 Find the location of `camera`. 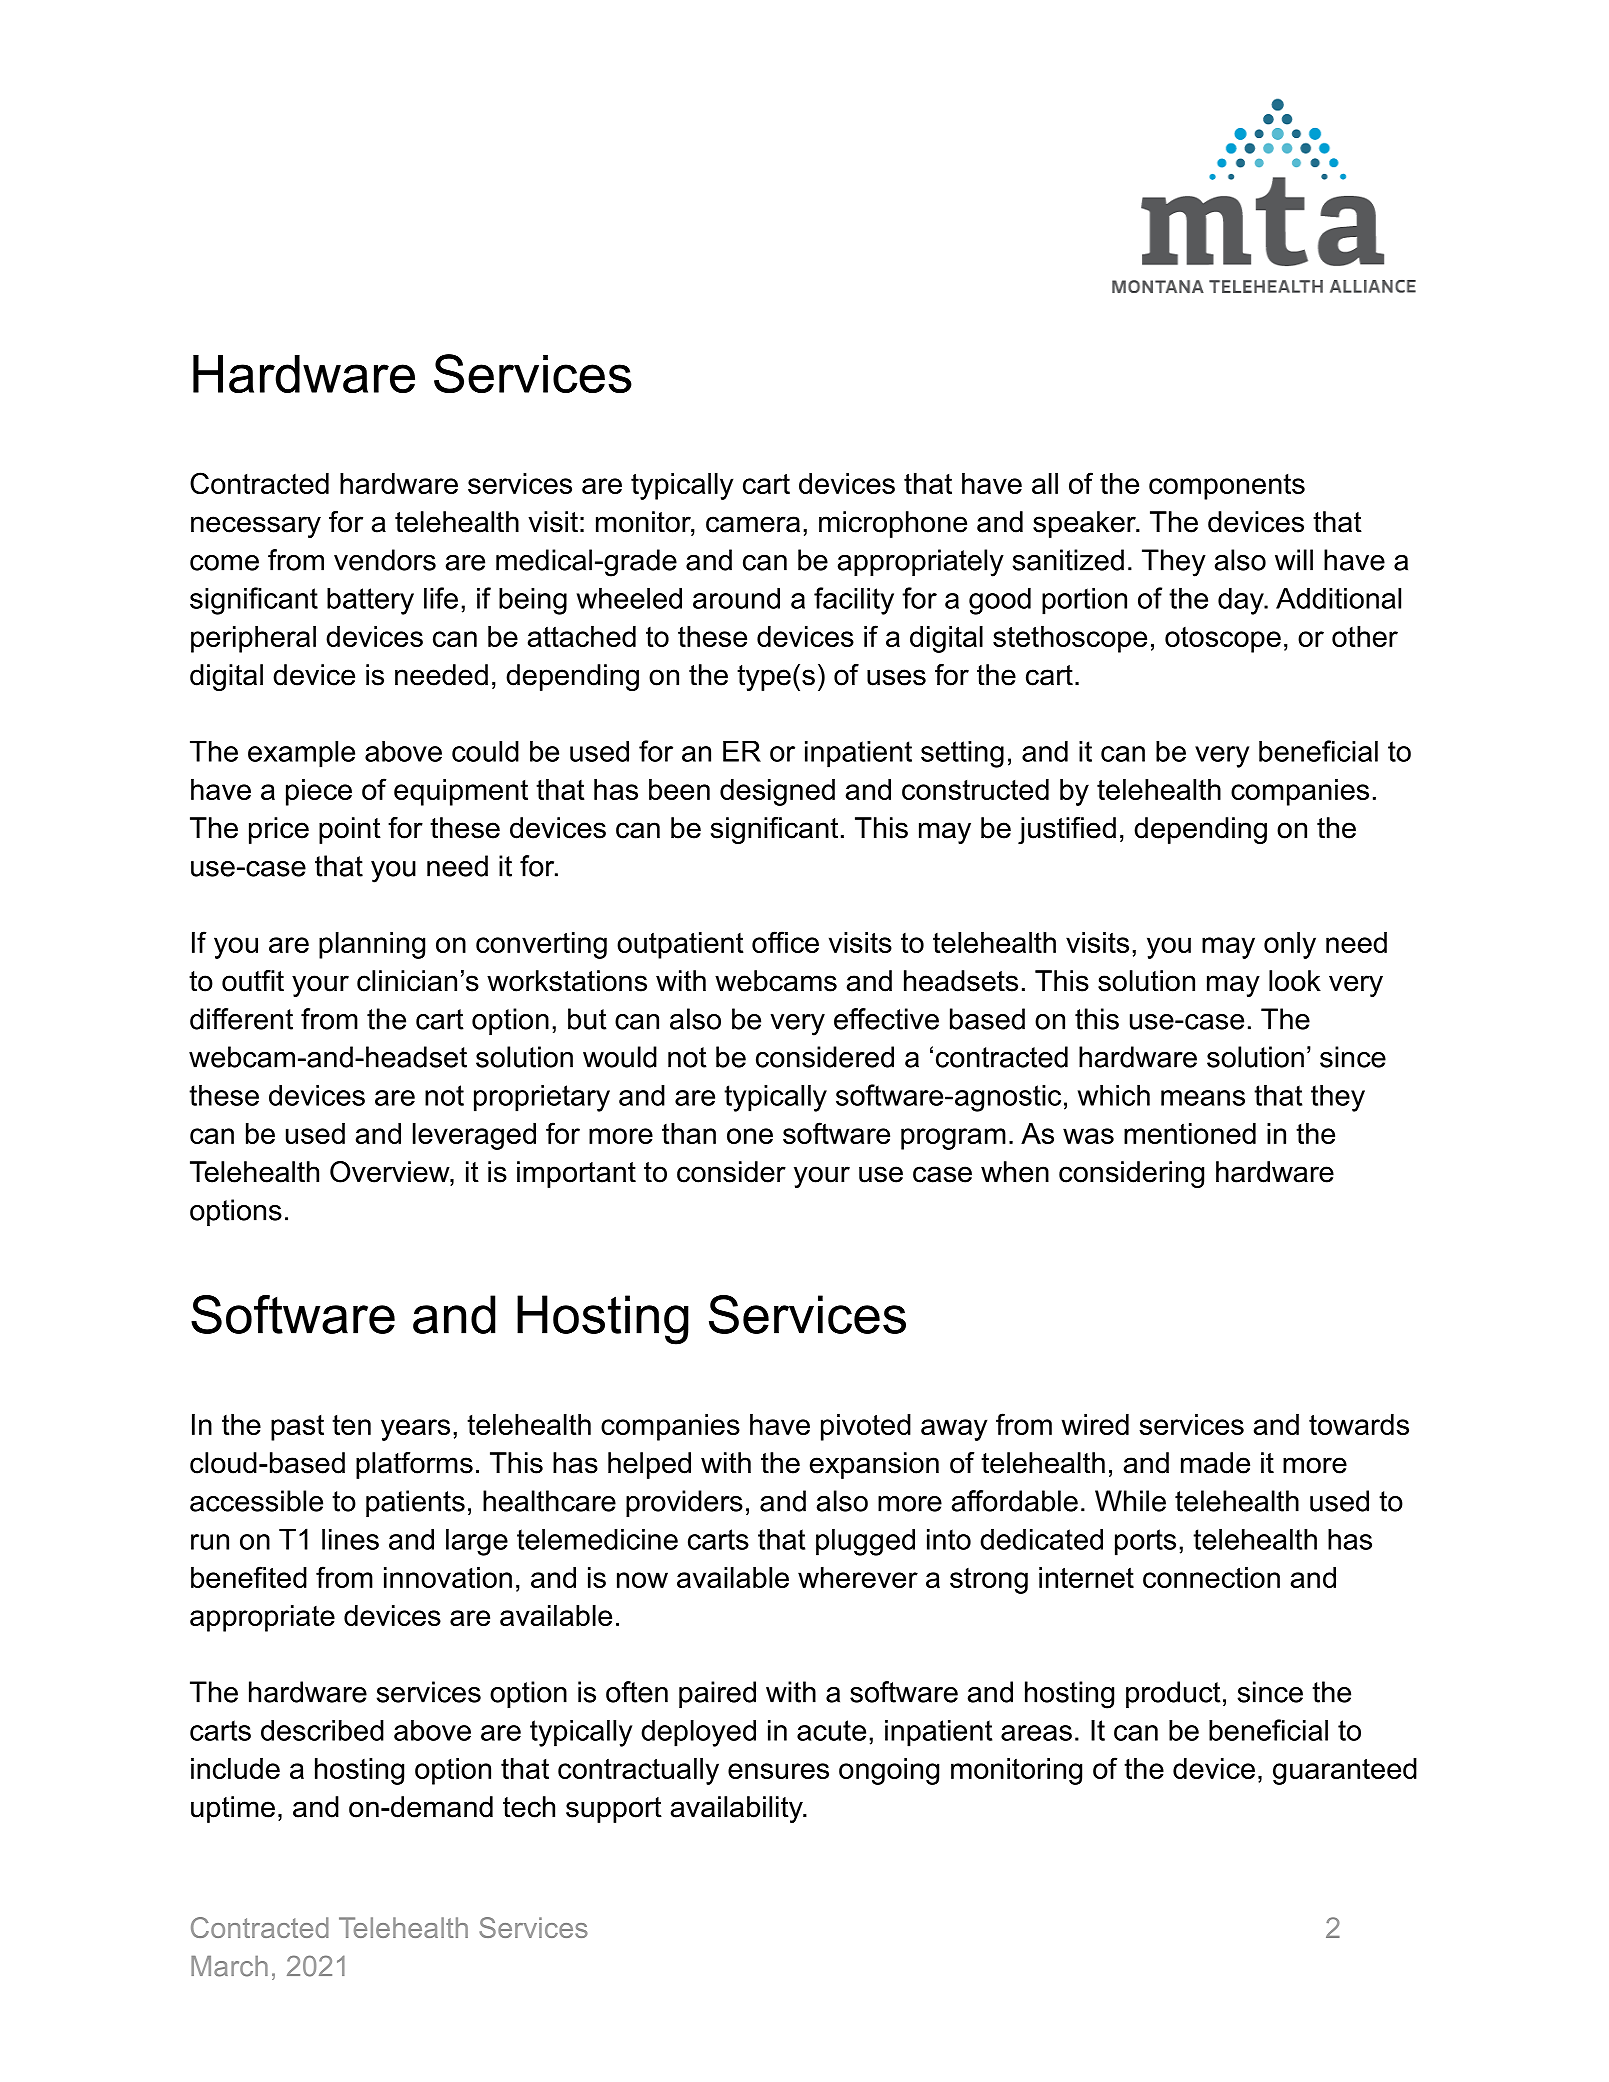

camera is located at coordinates (753, 524).
